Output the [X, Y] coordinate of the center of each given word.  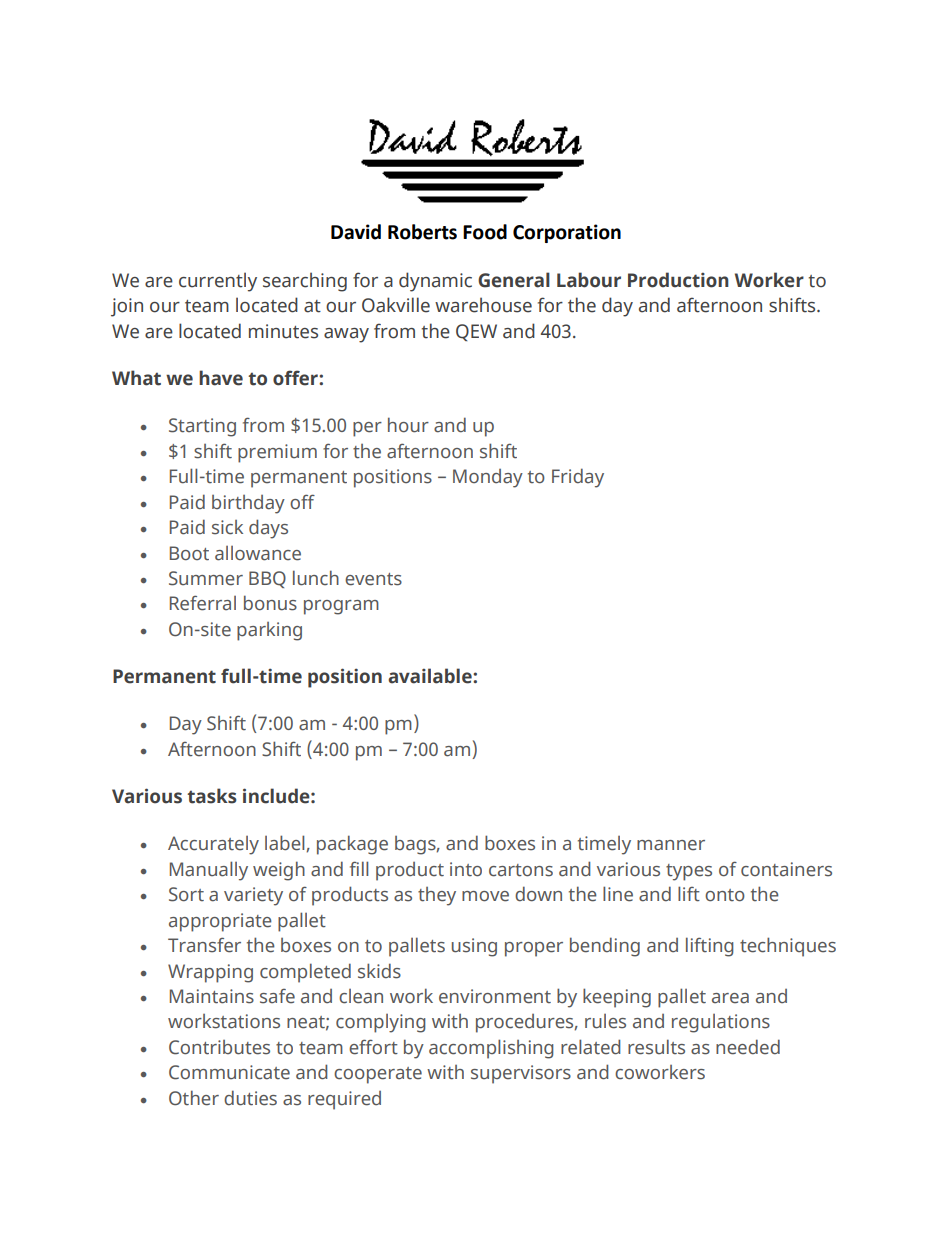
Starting [202, 427]
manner [671, 845]
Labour [589, 280]
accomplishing [491, 1049]
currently [218, 282]
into [466, 869]
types [689, 872]
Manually [209, 871]
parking [269, 631]
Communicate [229, 1072]
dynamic [435, 282]
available [431, 676]
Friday [578, 478]
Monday [488, 478]
